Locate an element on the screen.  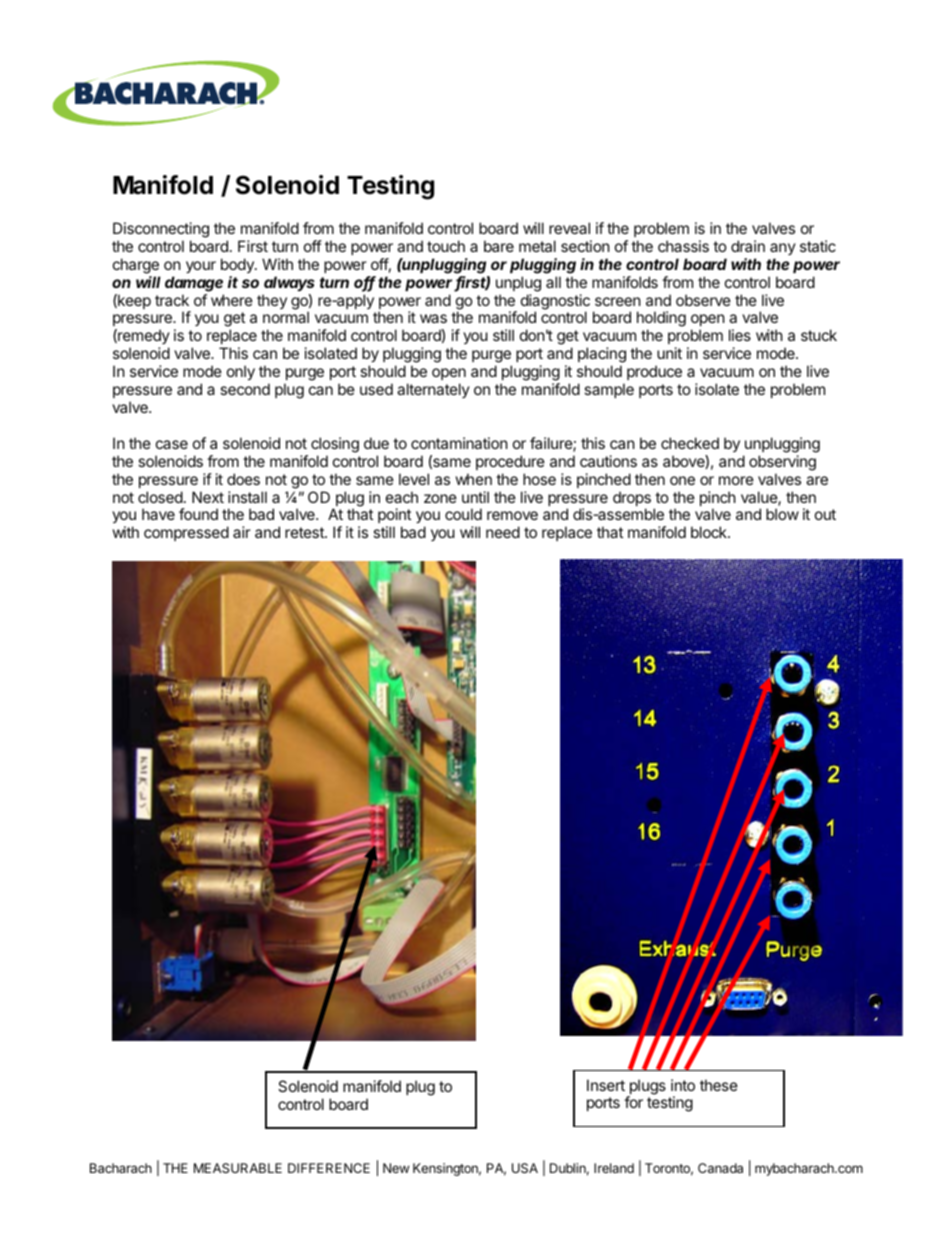
bare is located at coordinates (499, 246).
